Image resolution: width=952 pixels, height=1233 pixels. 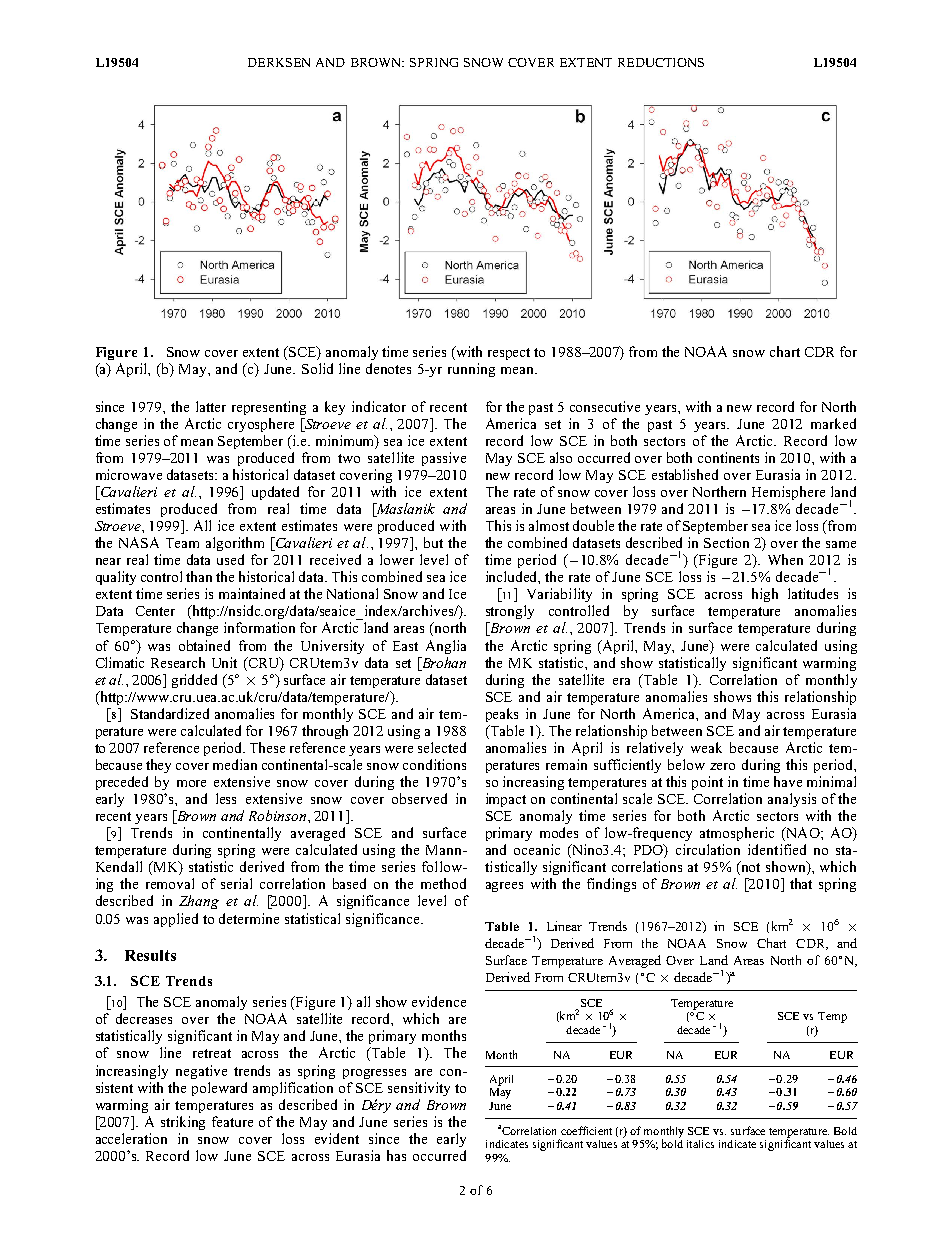 I want to click on sensitivity, so click(x=419, y=1089).
